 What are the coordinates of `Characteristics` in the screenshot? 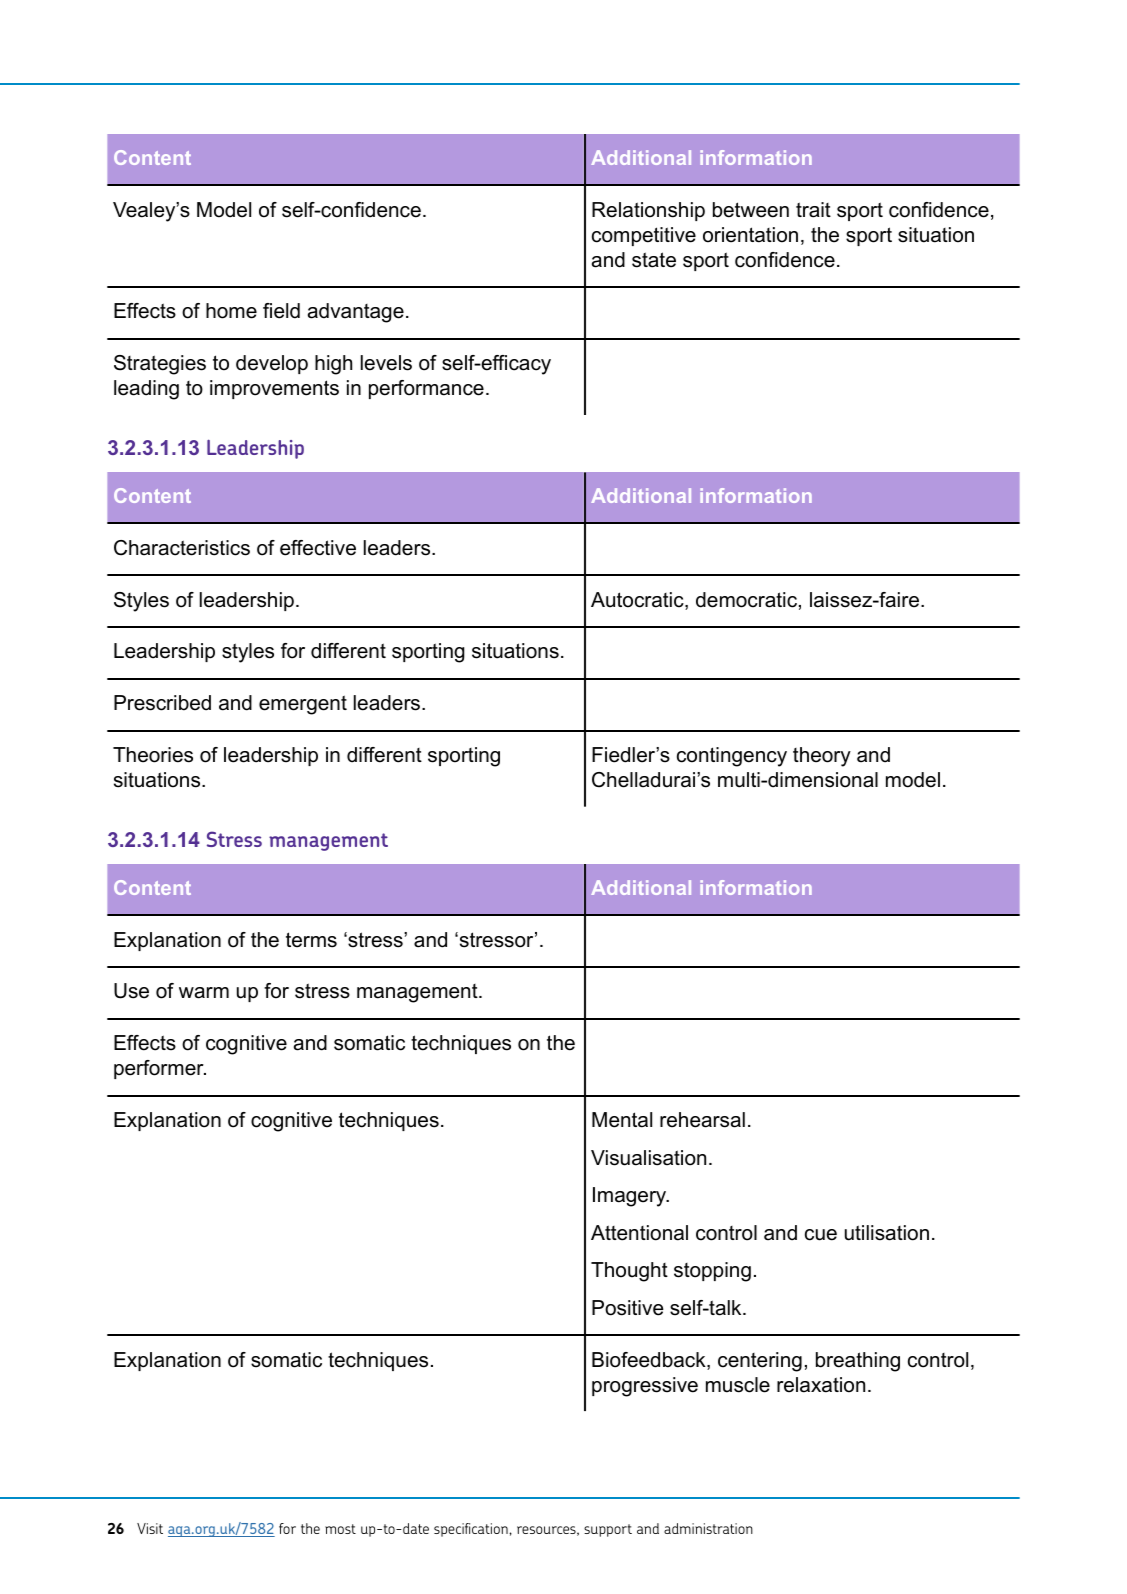 It's located at (182, 548).
